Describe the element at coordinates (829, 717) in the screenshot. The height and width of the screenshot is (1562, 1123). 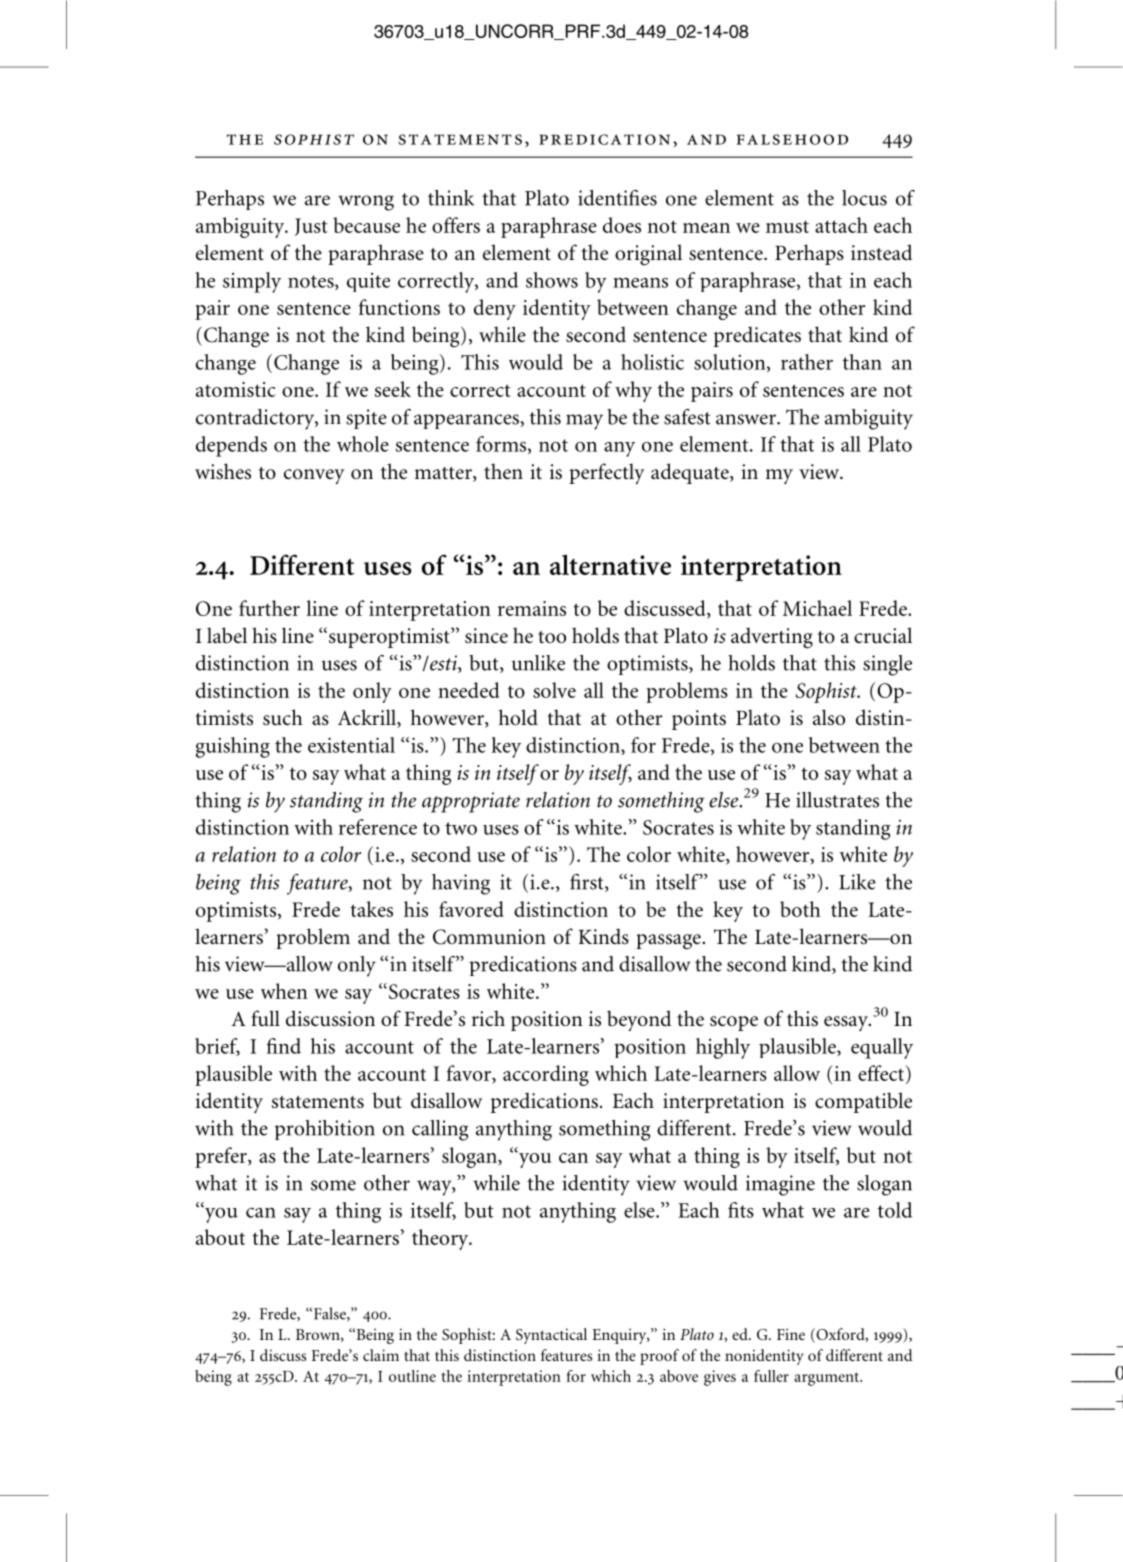
I see `also` at that location.
